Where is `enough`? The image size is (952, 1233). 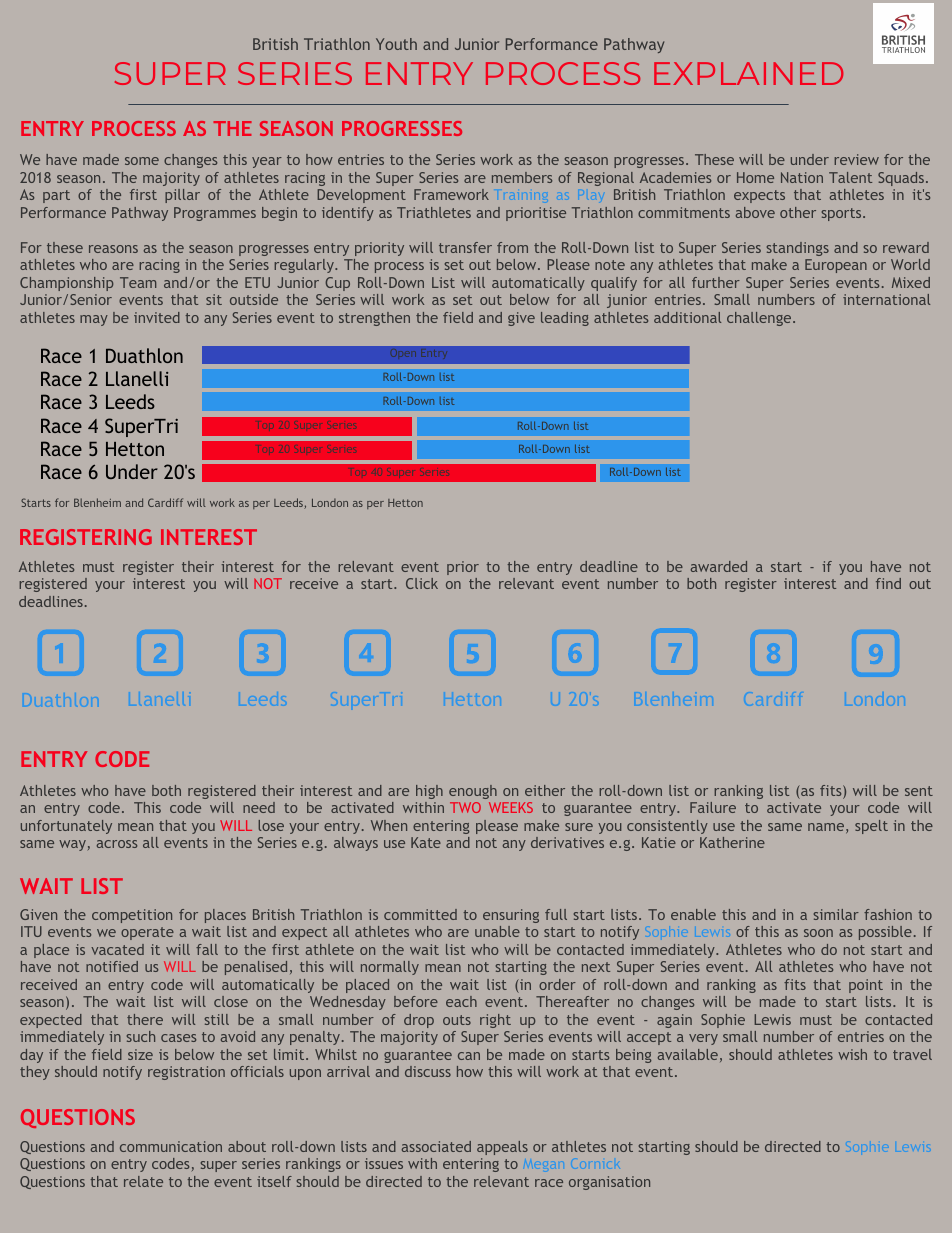 enough is located at coordinates (473, 792).
